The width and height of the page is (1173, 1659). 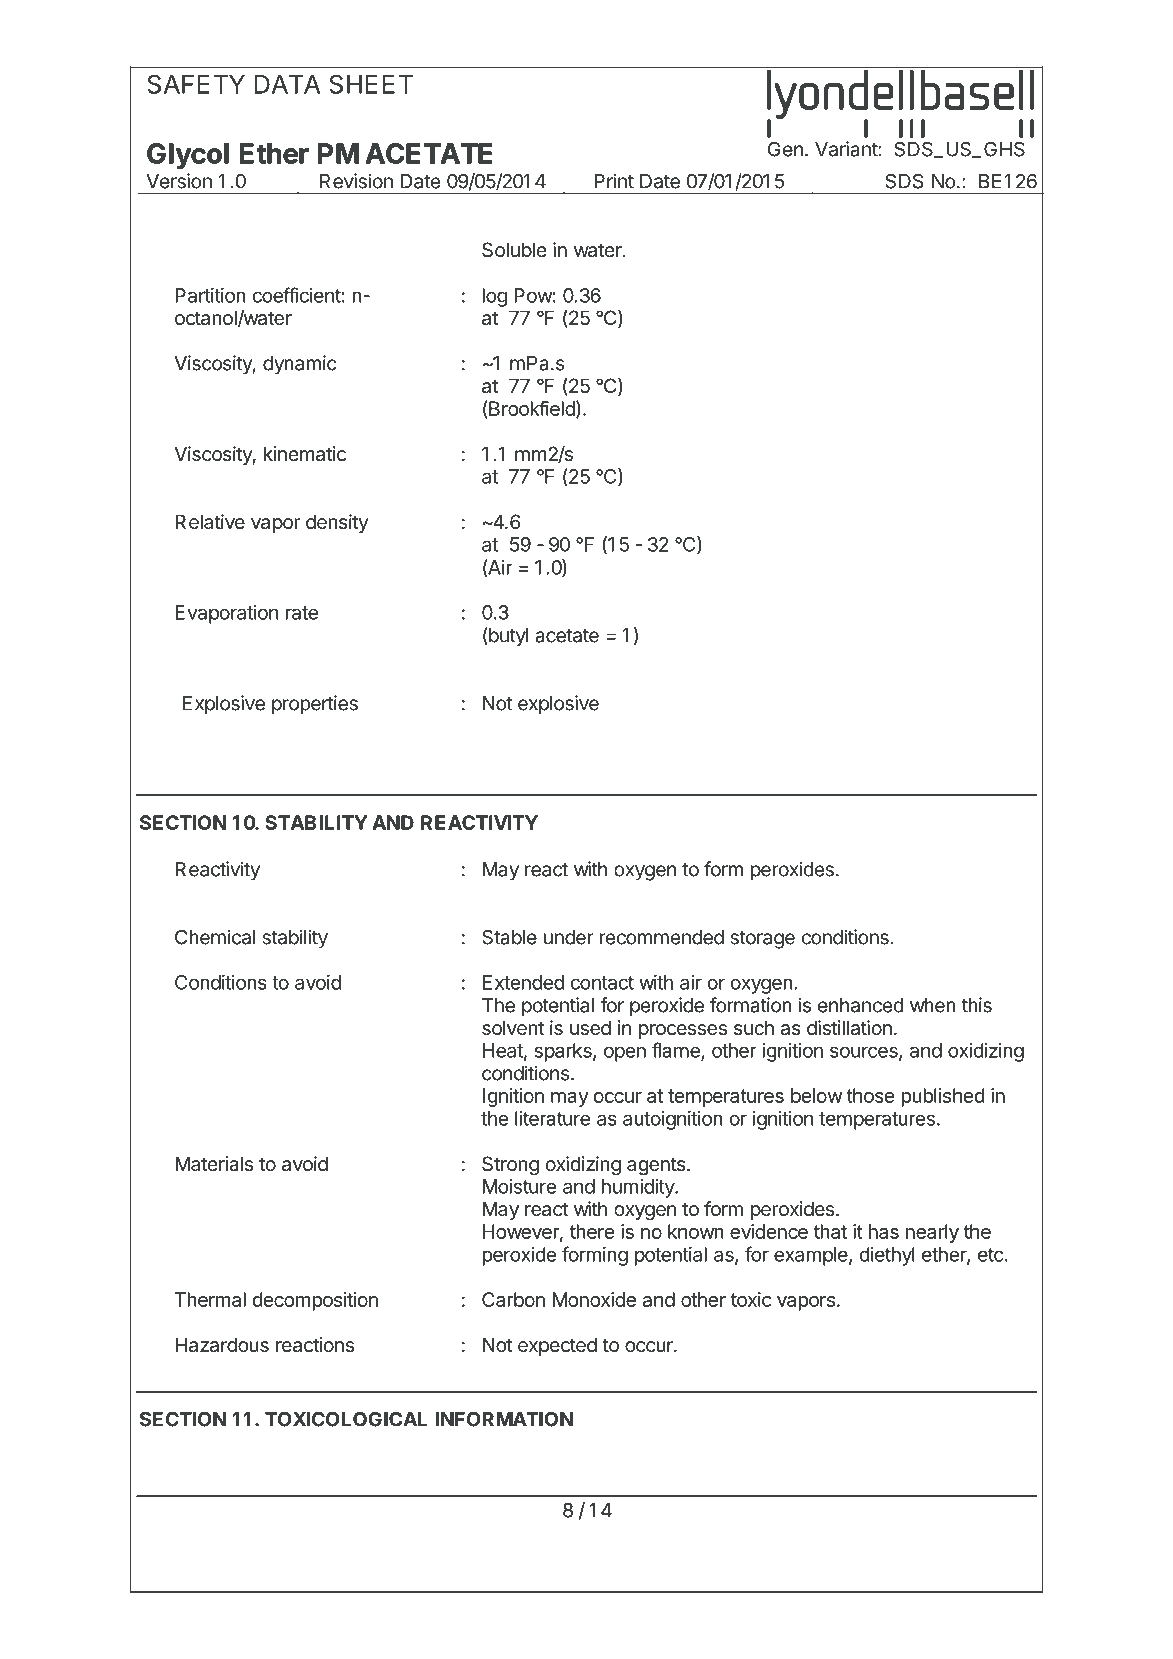 What do you see at coordinates (861, 1005) in the page?
I see `enhanced` at bounding box center [861, 1005].
